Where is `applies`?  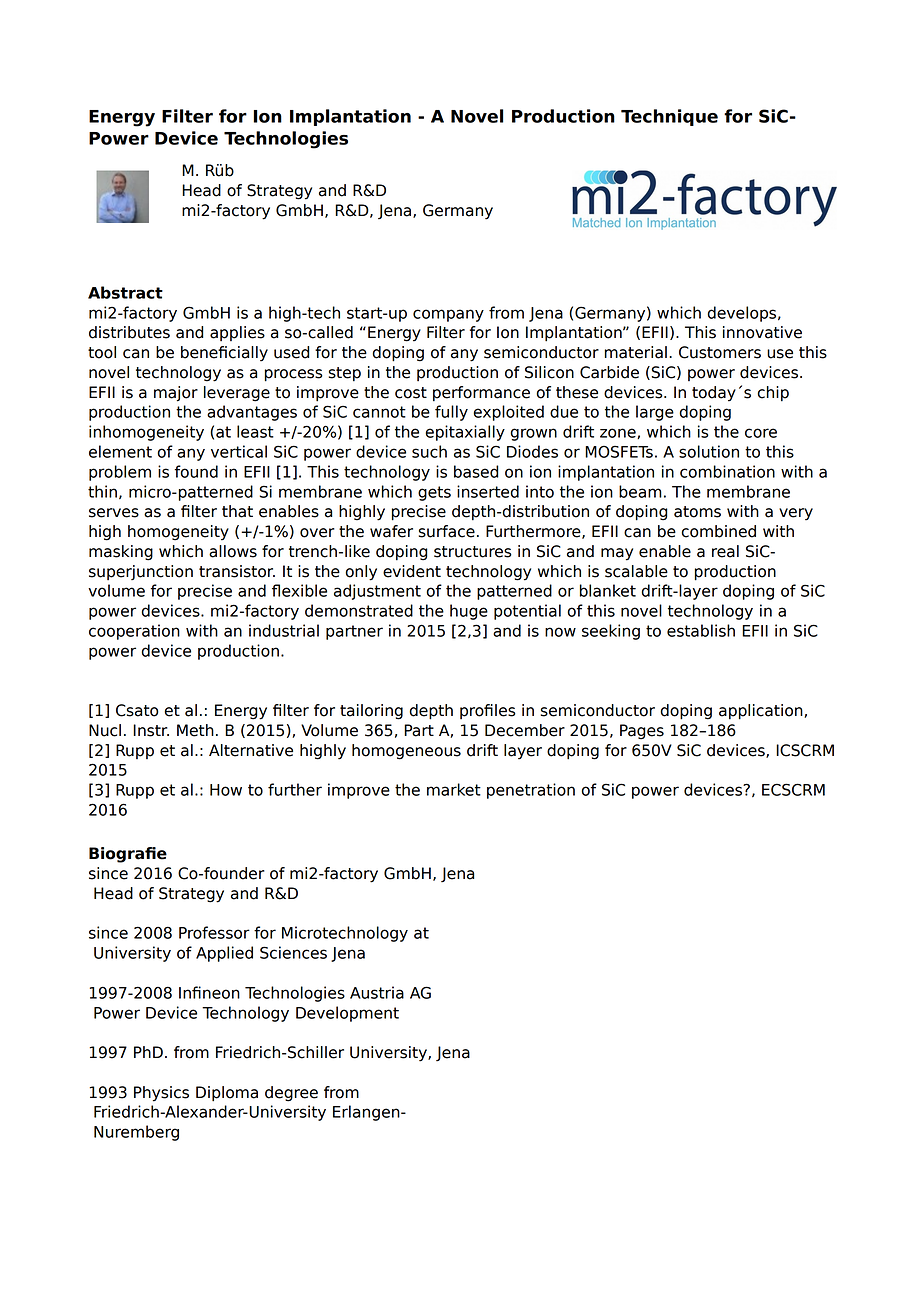 applies is located at coordinates (237, 333).
